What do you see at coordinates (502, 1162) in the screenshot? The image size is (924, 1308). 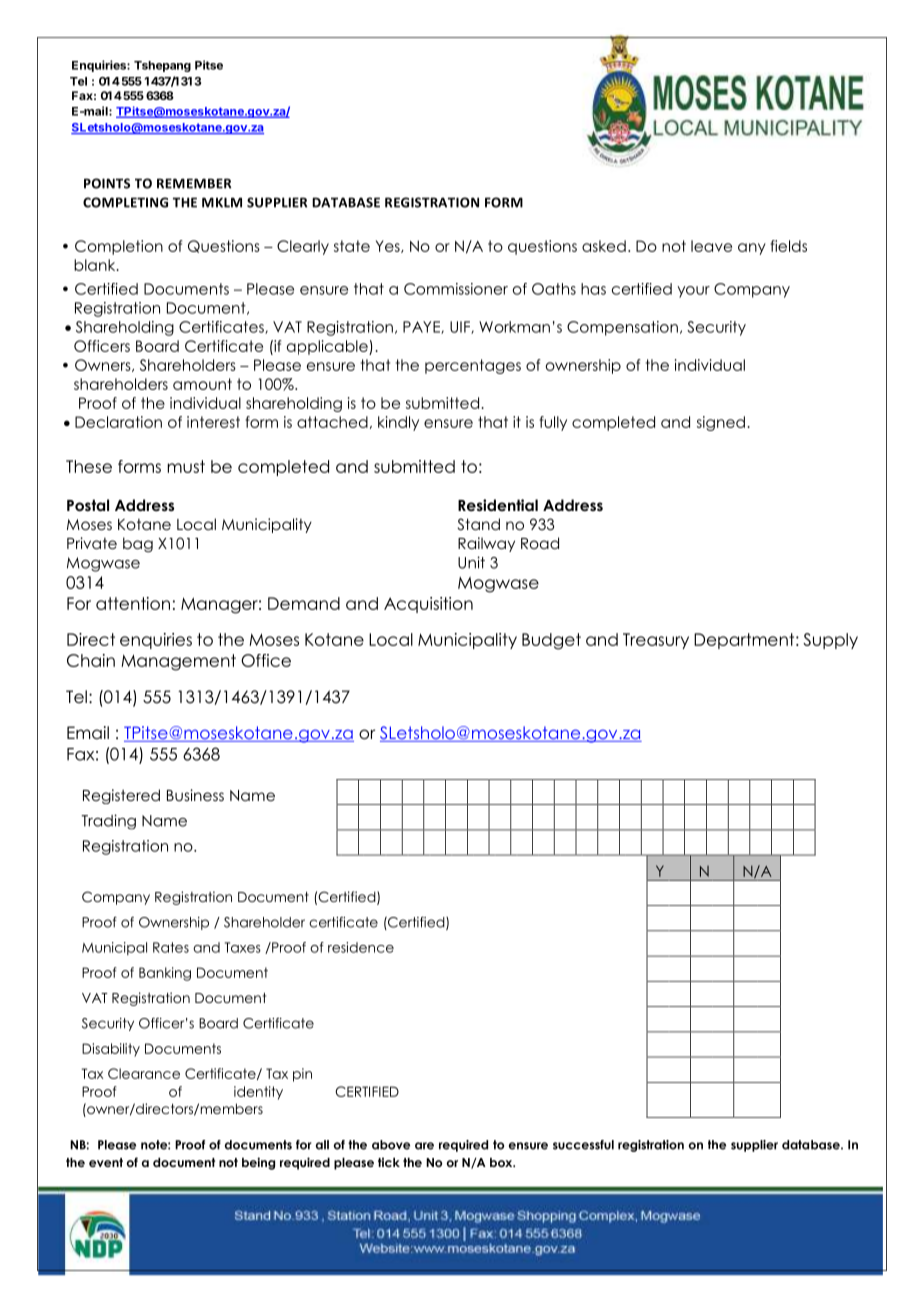 I see `box` at bounding box center [502, 1162].
